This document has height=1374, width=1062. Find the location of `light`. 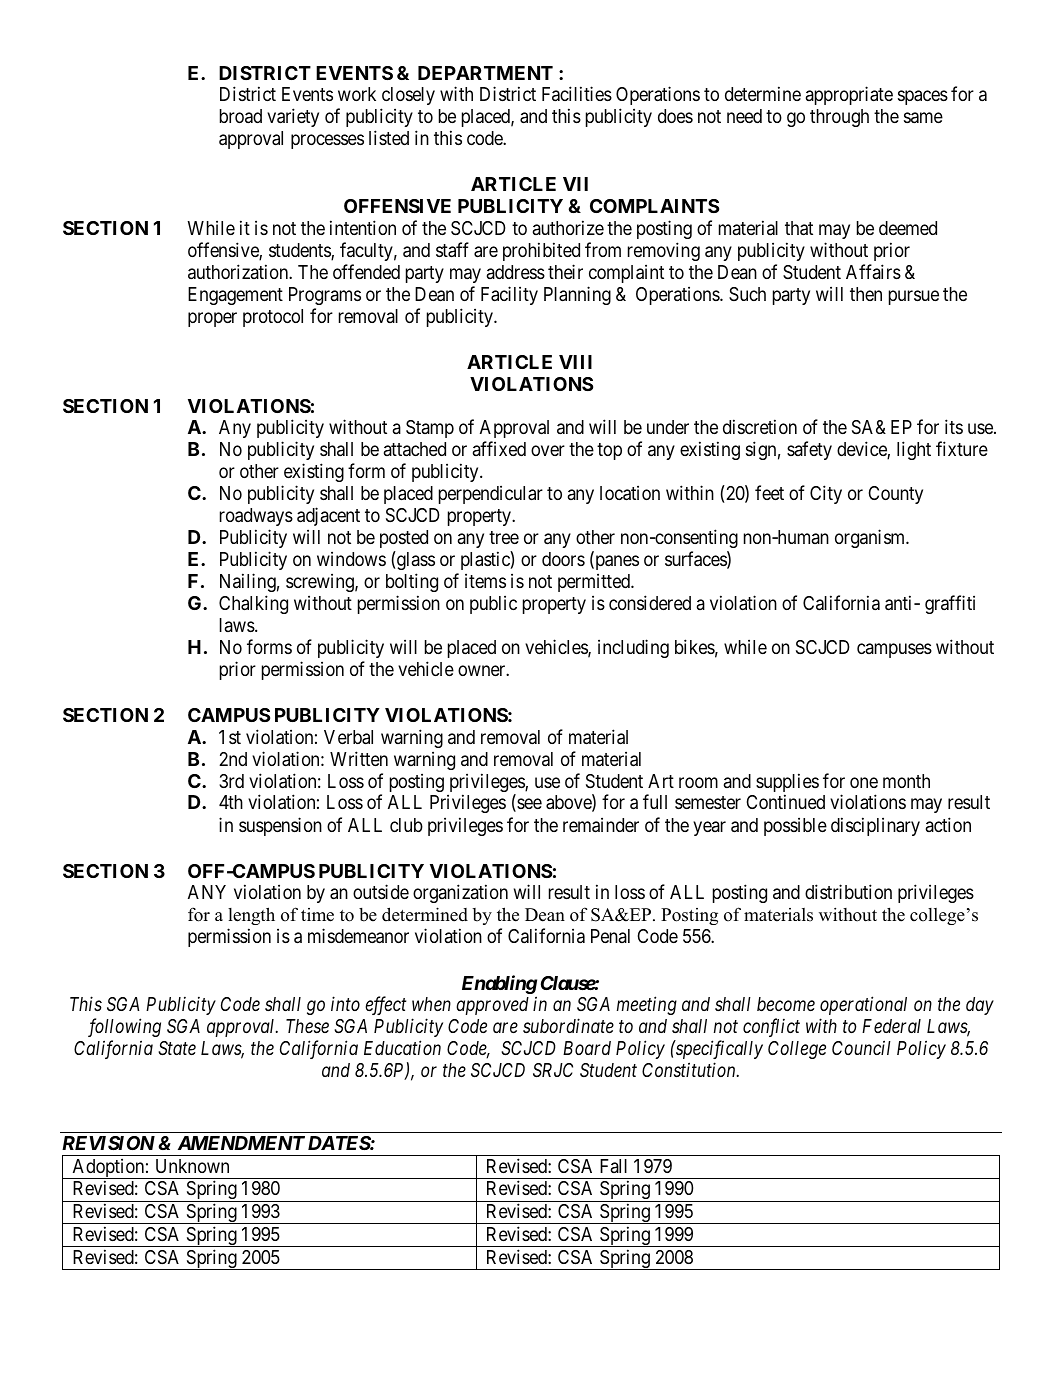

light is located at coordinates (914, 450).
